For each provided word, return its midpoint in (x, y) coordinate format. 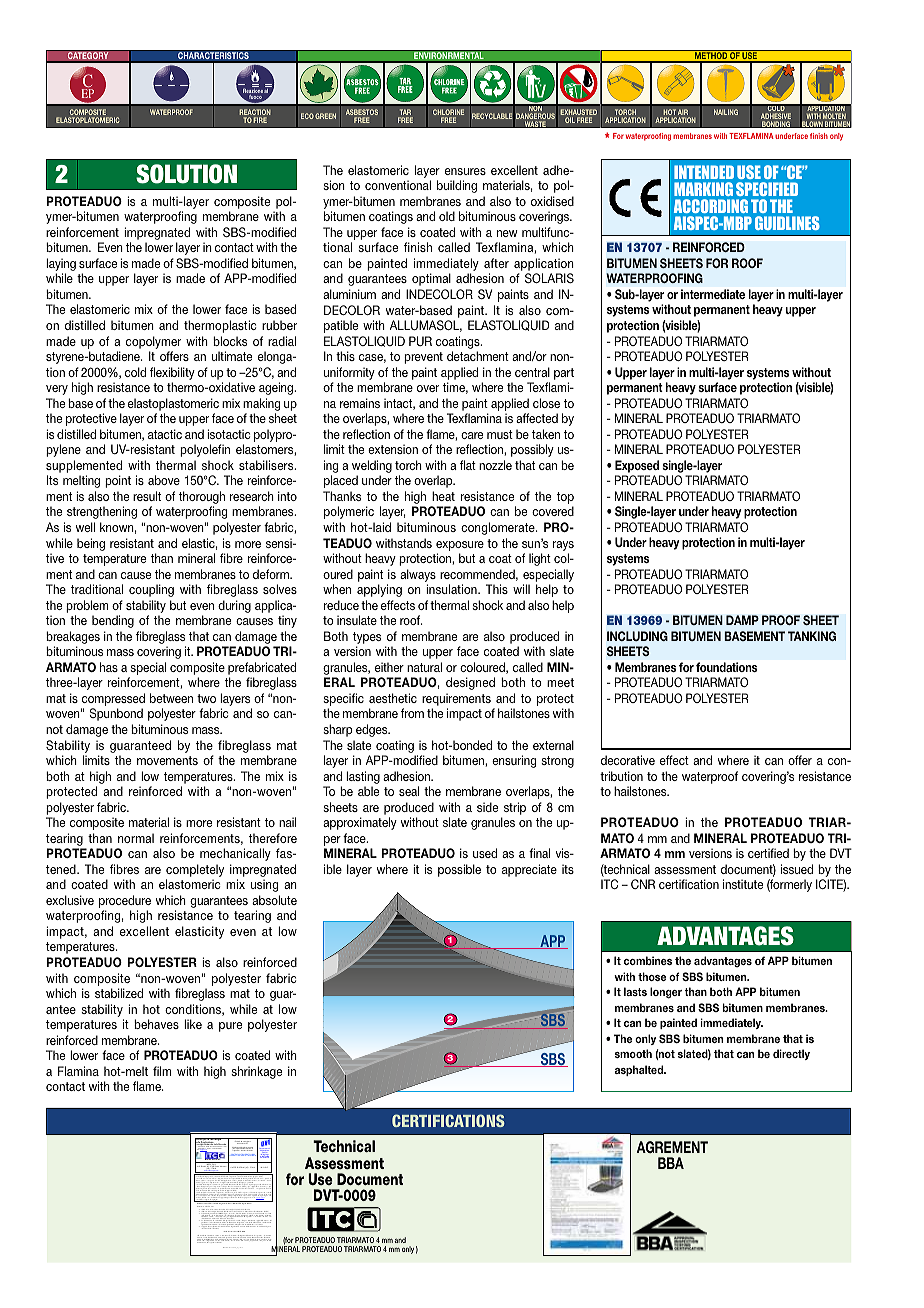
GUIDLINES (787, 223)
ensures (465, 171)
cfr (249, 1186)
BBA (671, 1163)
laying (61, 266)
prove (269, 1226)
